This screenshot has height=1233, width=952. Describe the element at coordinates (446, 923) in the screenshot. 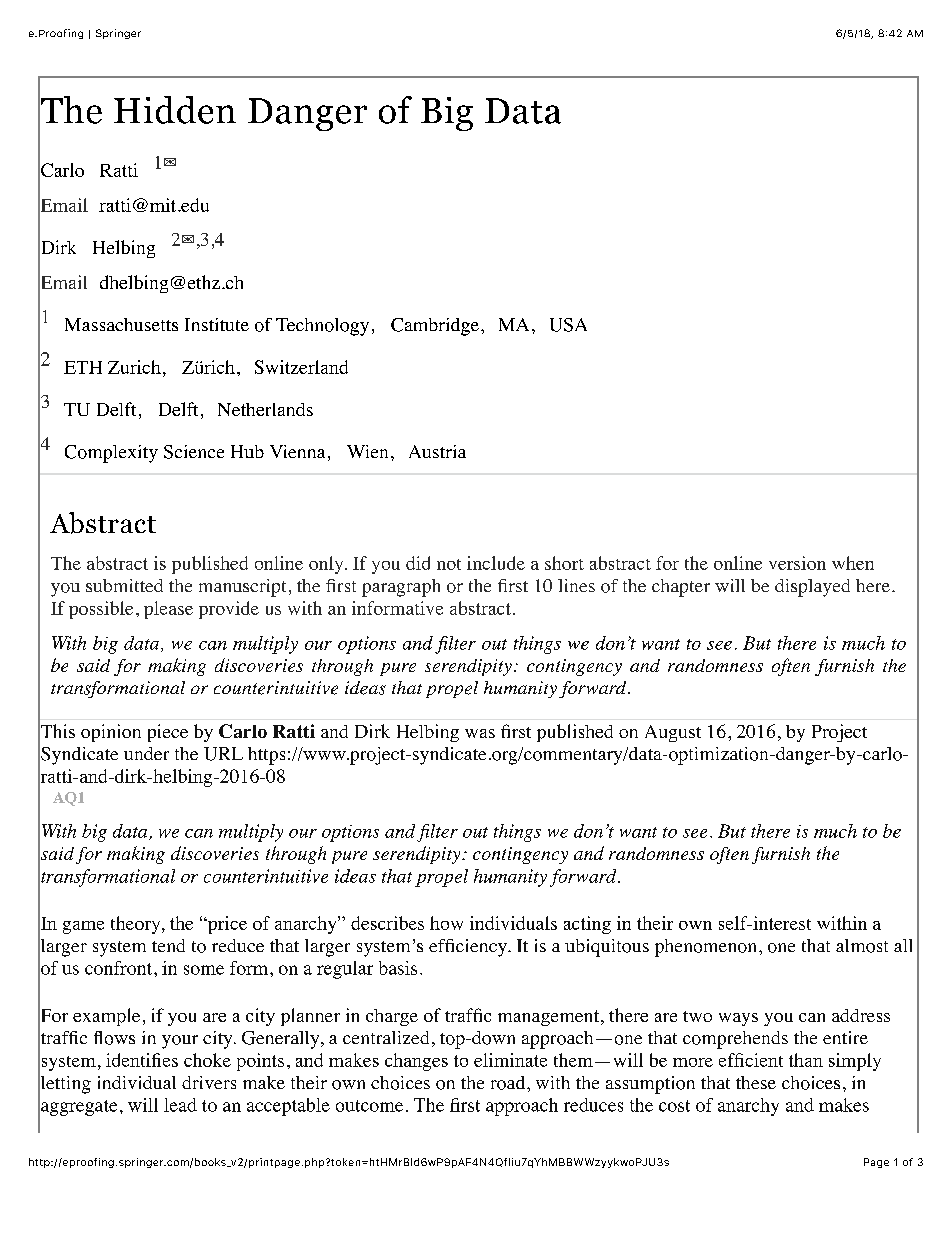

I see `how` at that location.
